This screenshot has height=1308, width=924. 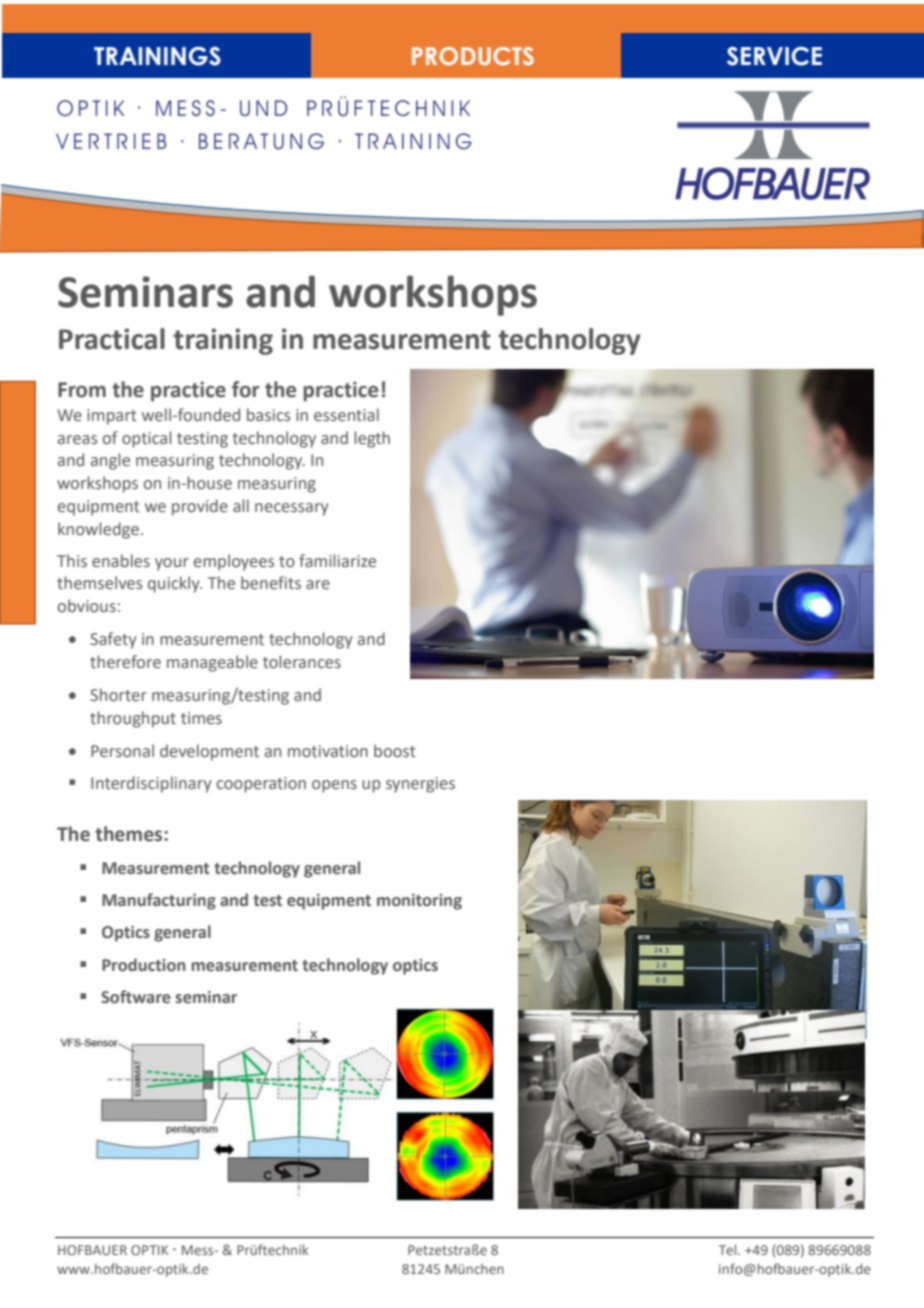 I want to click on impart, so click(x=112, y=417).
